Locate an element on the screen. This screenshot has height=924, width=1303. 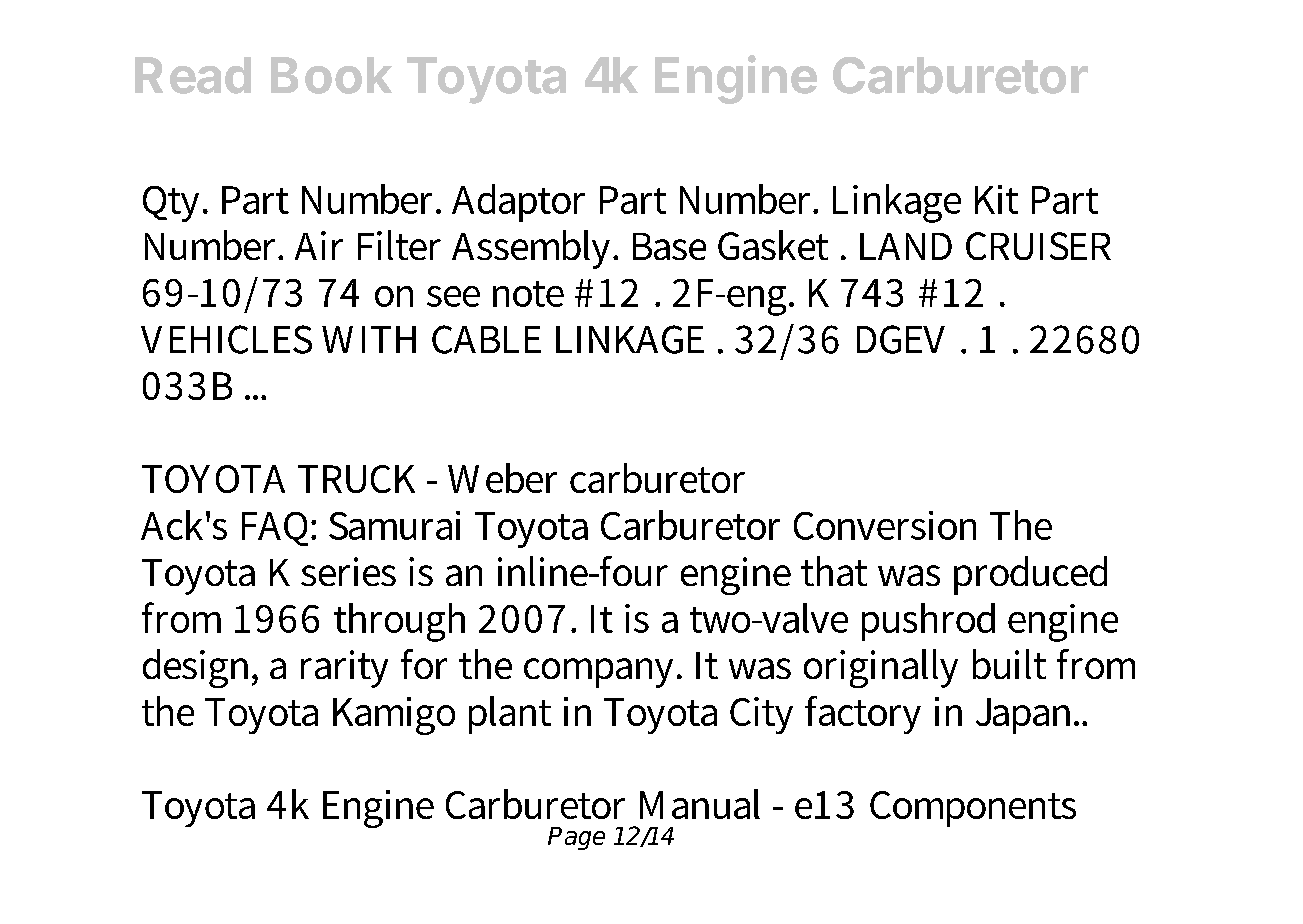
Kit is located at coordinates (996, 199).
